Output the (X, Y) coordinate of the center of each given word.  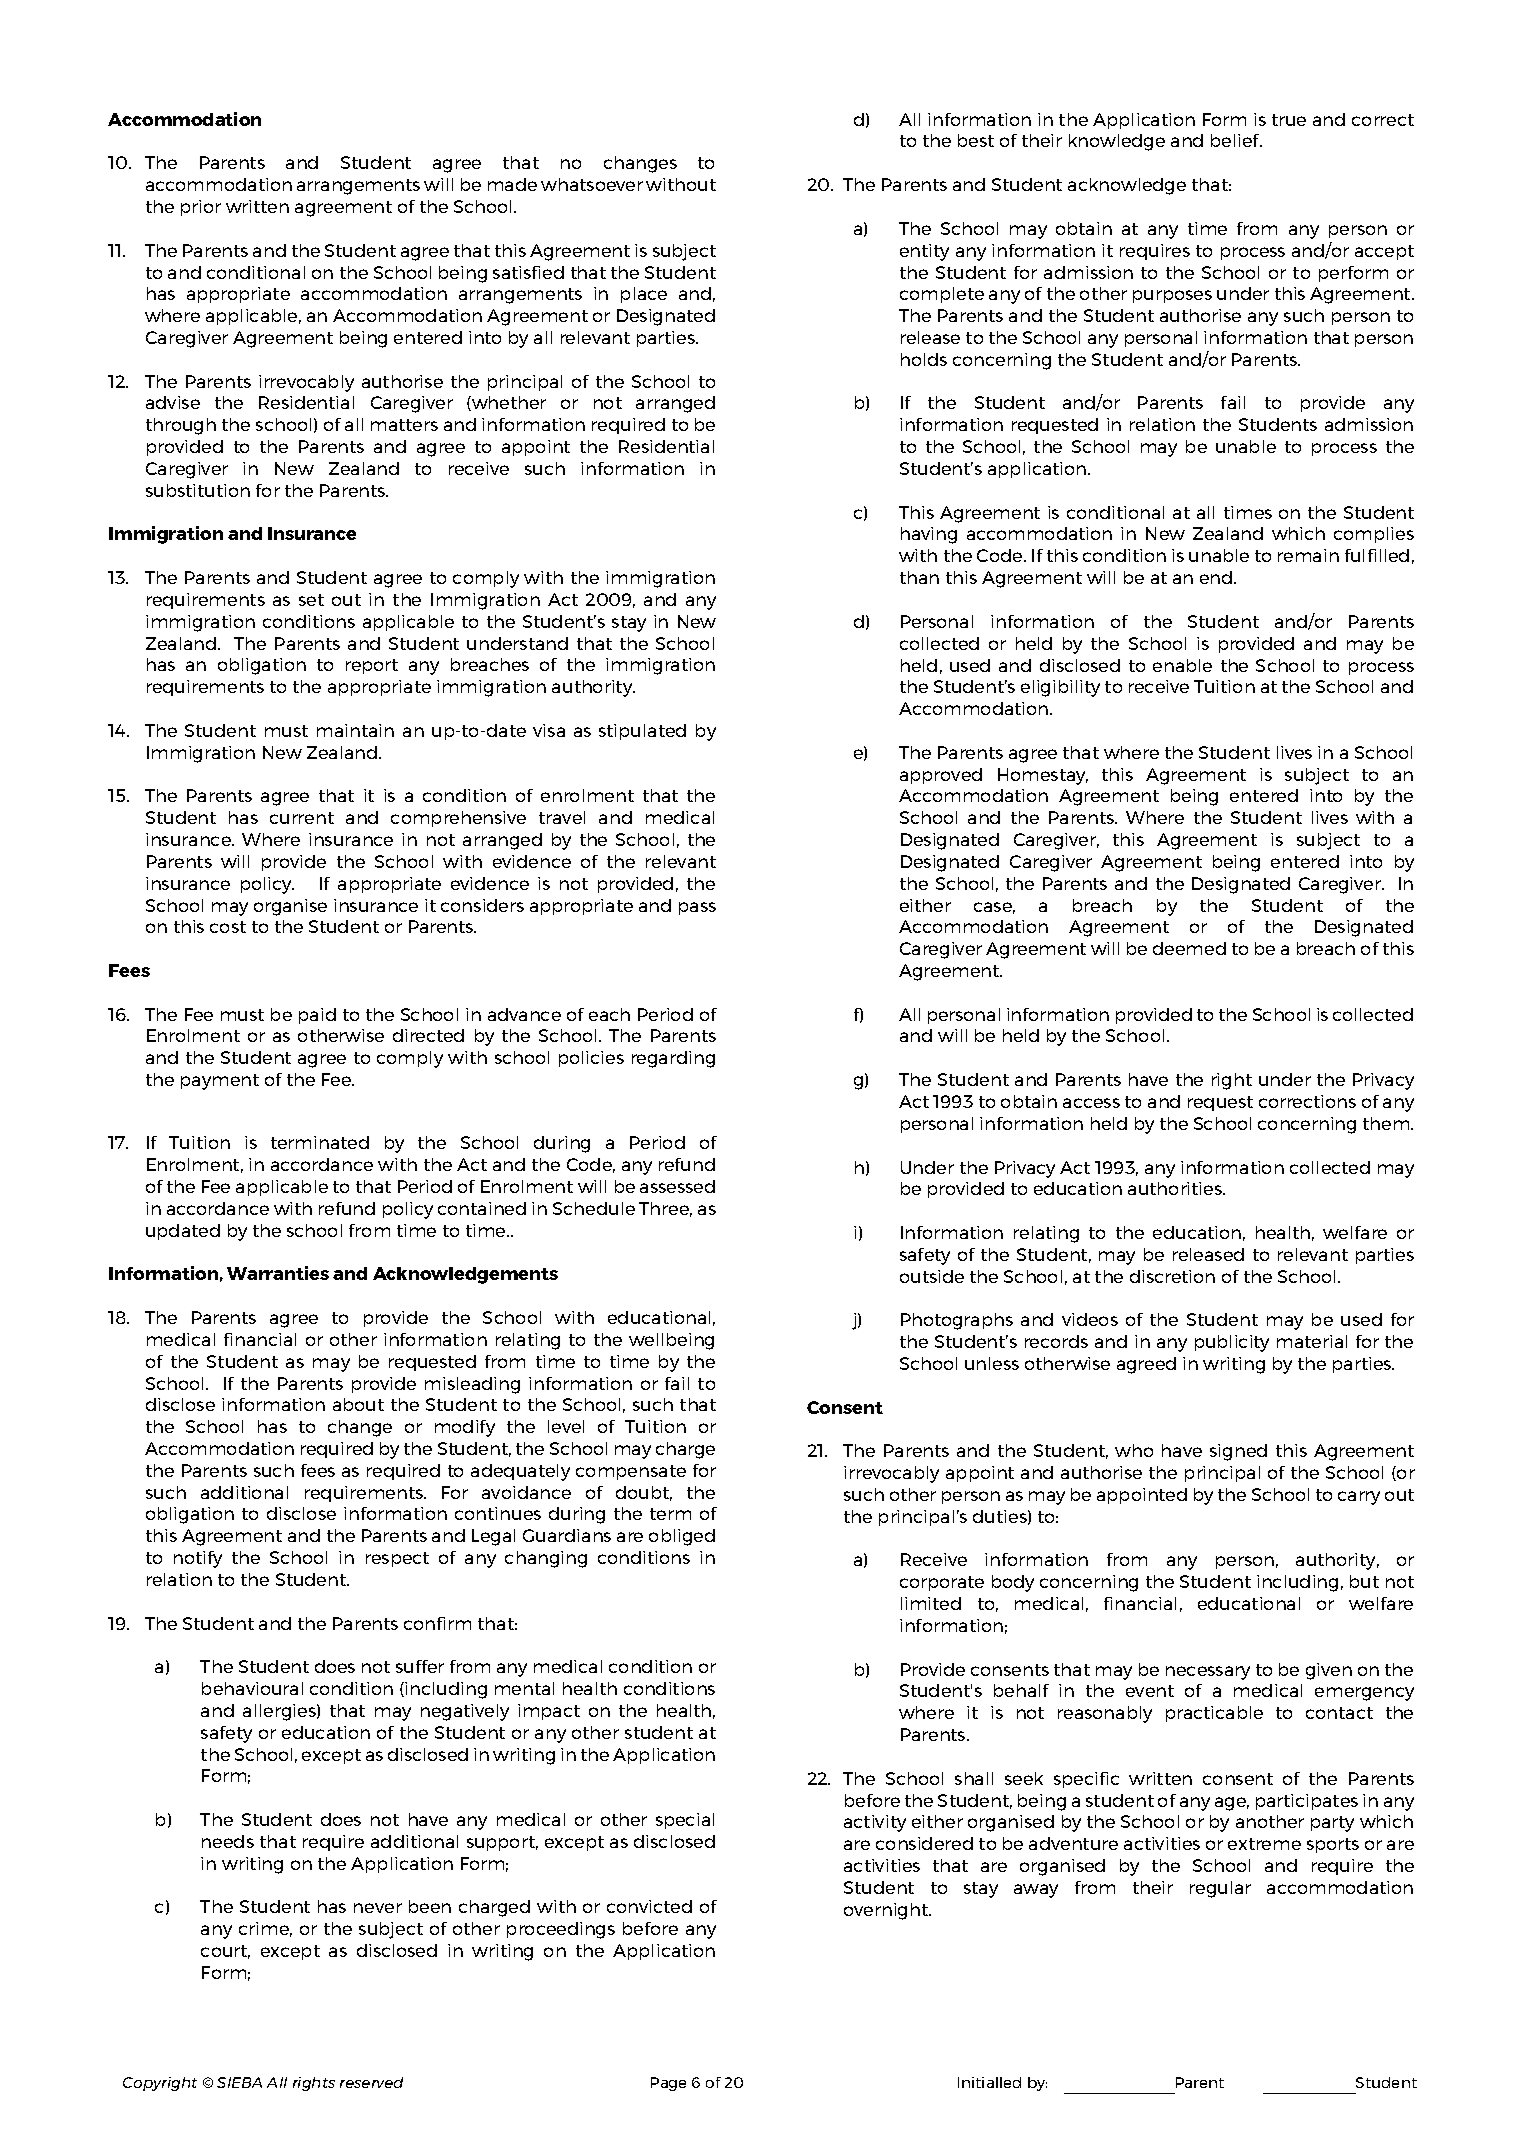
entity (924, 252)
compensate (631, 1472)
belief (1236, 140)
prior (201, 208)
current (302, 818)
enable (1182, 665)
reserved (371, 2082)
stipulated (642, 732)
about (358, 1404)
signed (1238, 1452)
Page (668, 2084)
